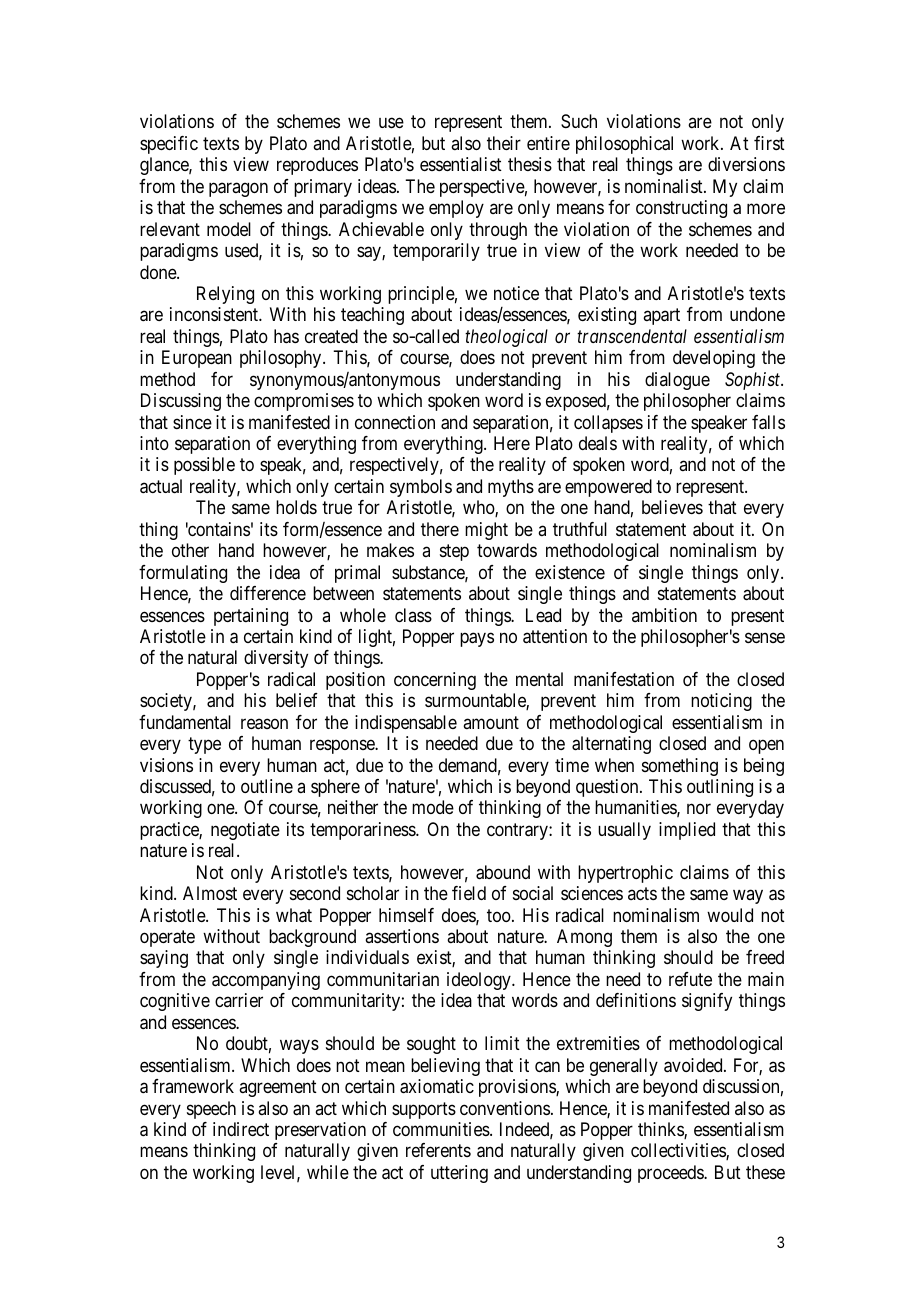  What do you see at coordinates (699, 809) in the screenshot?
I see `nor` at bounding box center [699, 809].
